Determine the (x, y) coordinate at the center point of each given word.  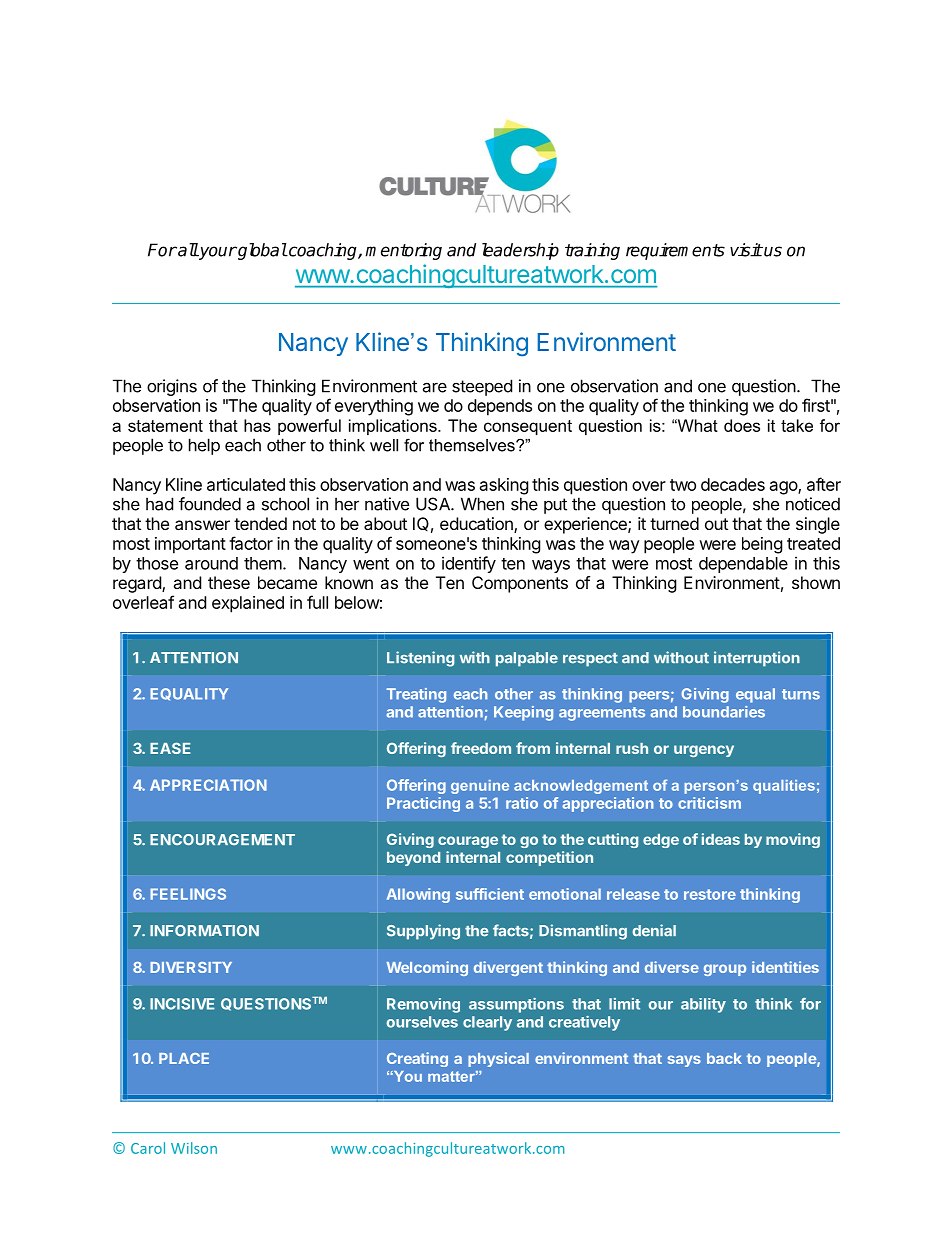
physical (498, 1059)
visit (746, 250)
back (724, 1058)
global (261, 251)
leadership (520, 251)
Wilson (194, 1148)
